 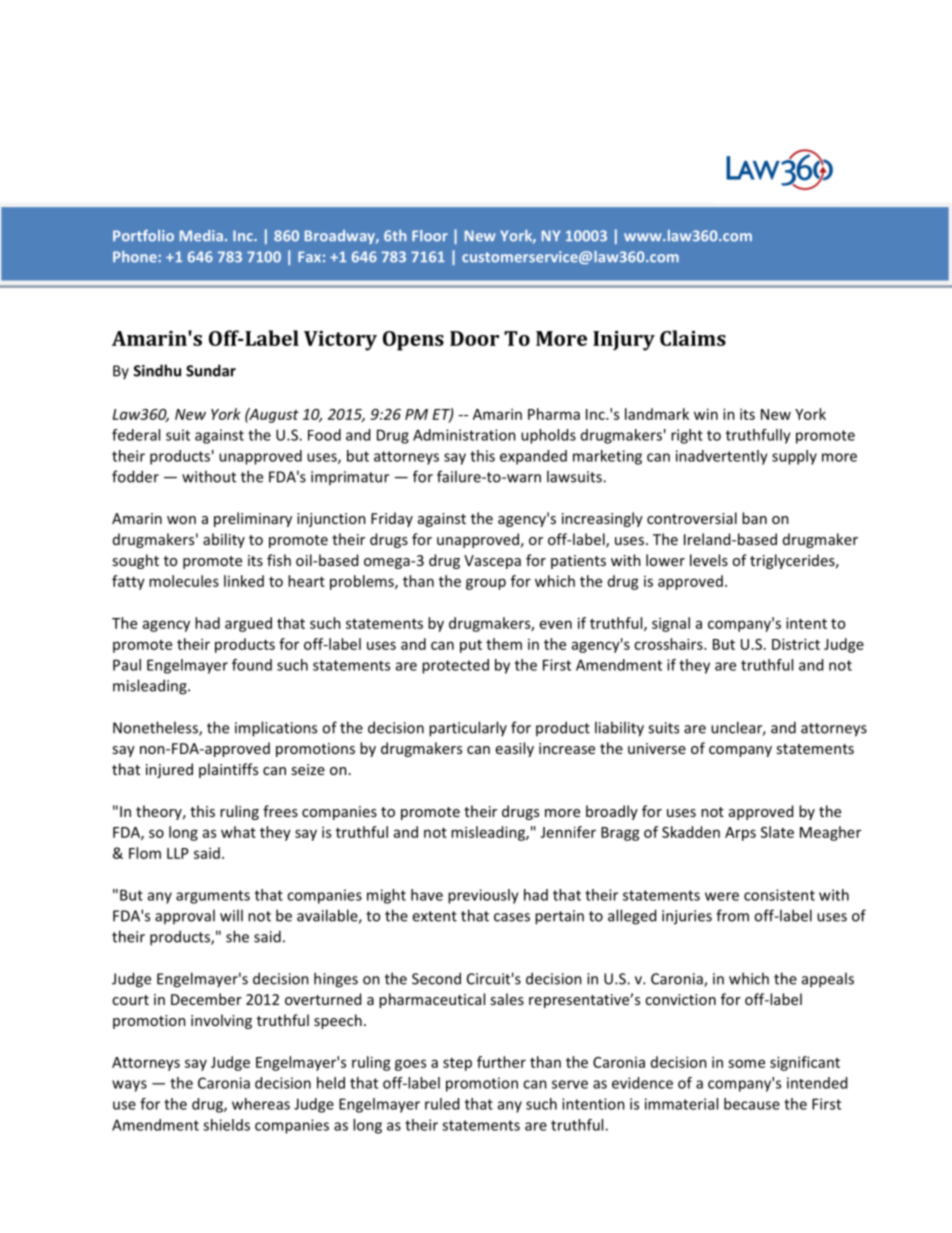 I want to click on Media, so click(x=201, y=236).
